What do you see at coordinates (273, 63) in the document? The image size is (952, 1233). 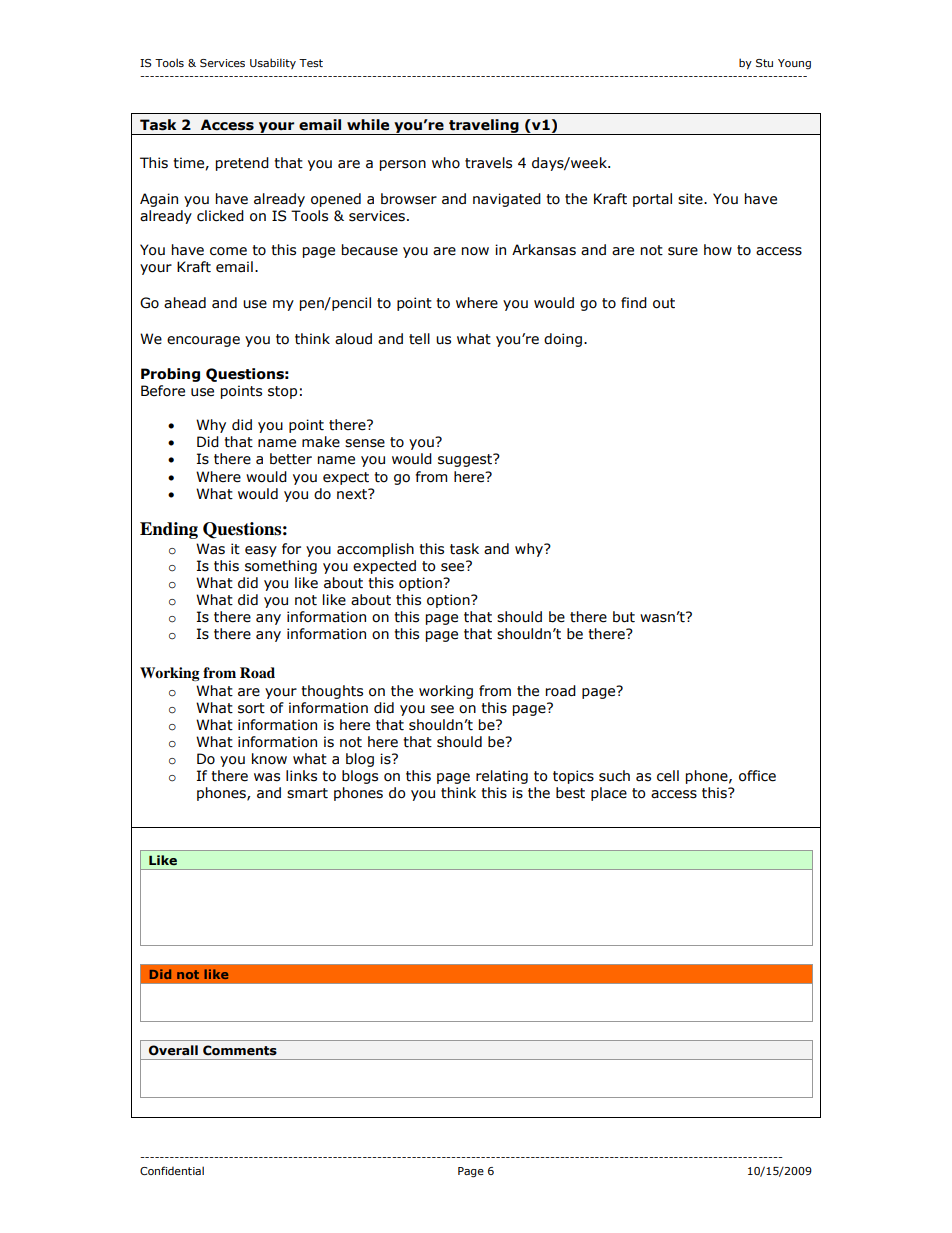 I see `Usability` at bounding box center [273, 63].
